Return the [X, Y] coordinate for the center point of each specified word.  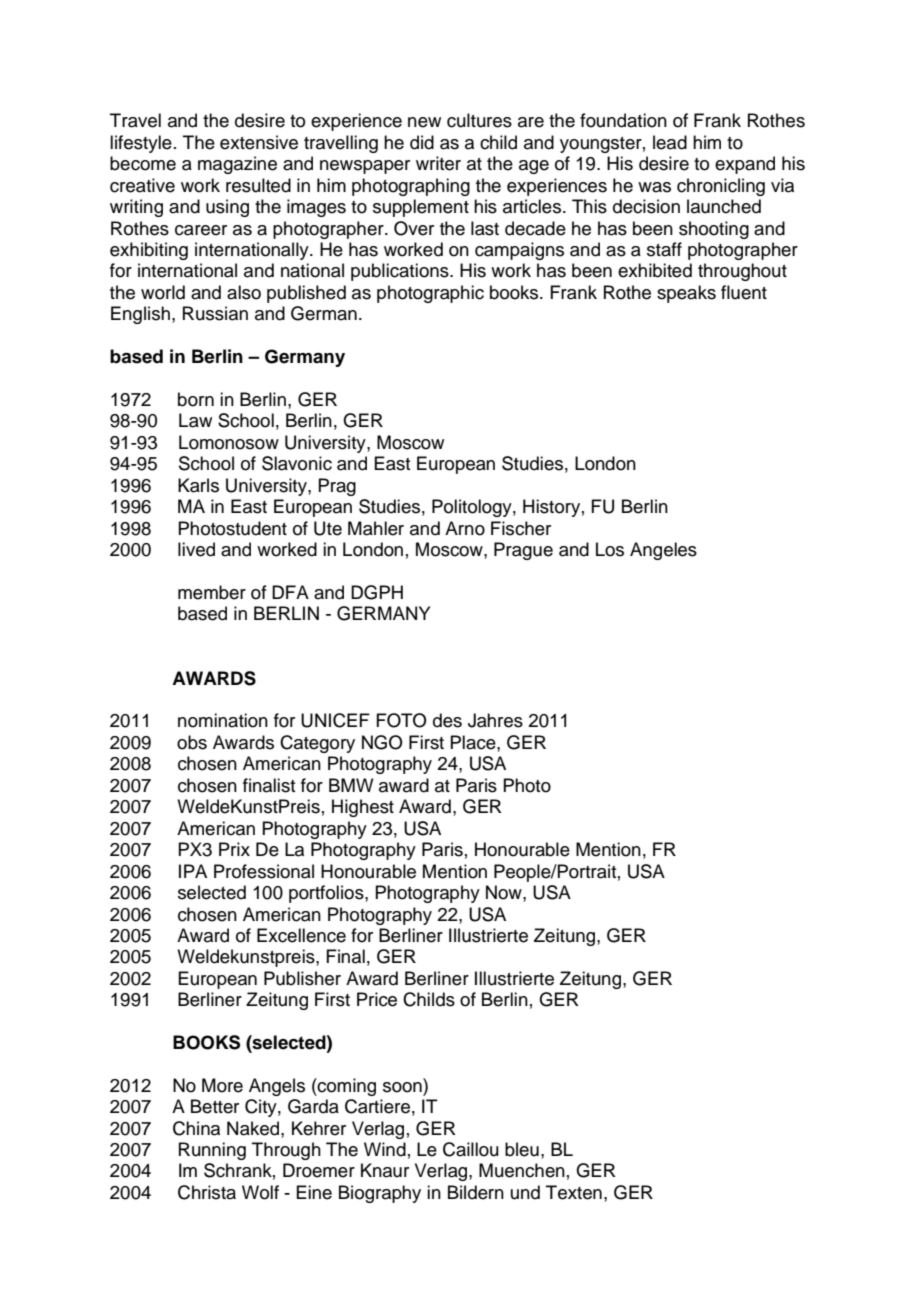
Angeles [663, 551]
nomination [223, 720]
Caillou [471, 1149]
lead [670, 142]
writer [438, 163]
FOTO [401, 720]
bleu [522, 1149]
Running [212, 1151]
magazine [237, 165]
